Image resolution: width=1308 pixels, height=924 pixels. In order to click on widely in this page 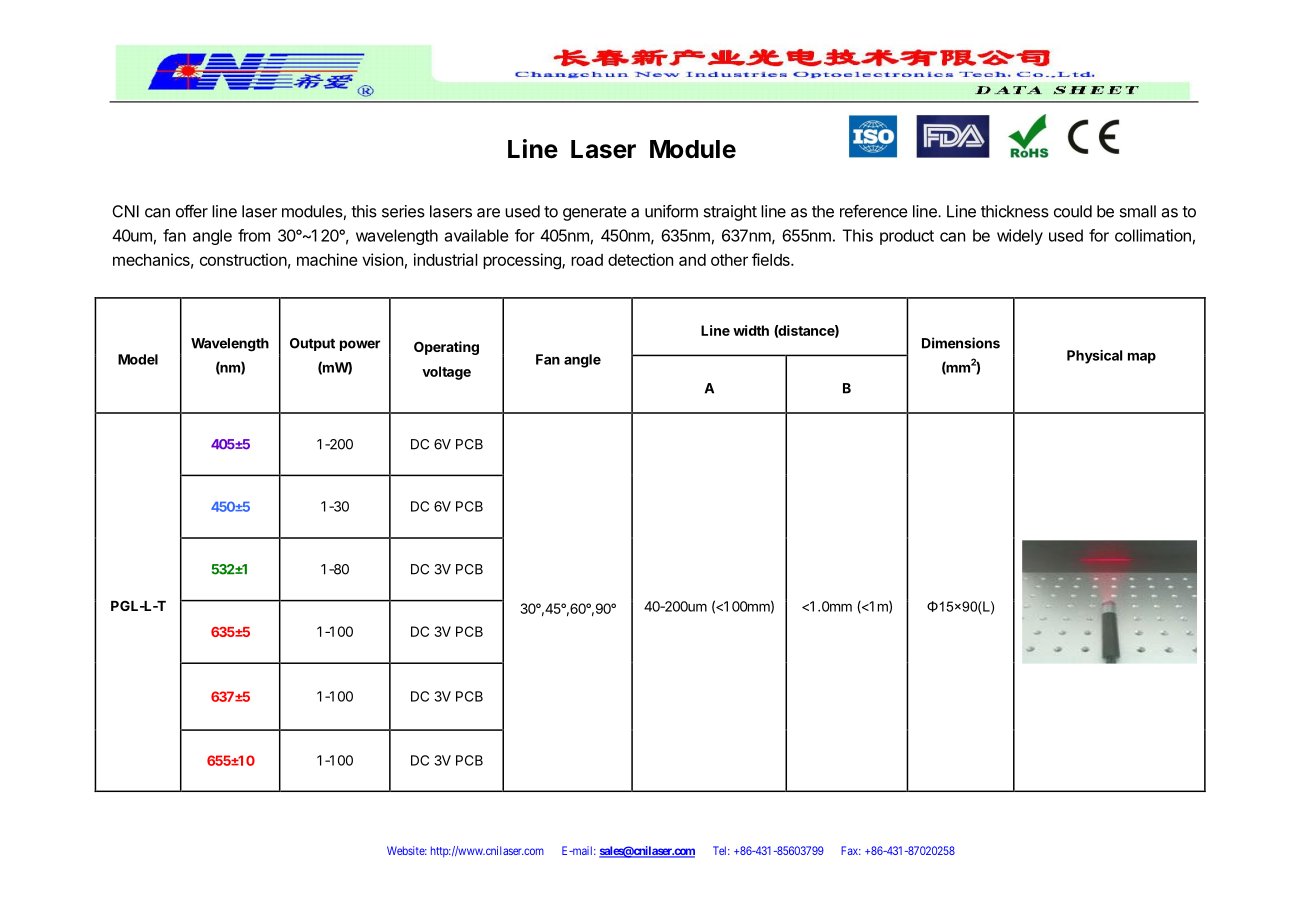, I will do `click(1020, 237)`.
